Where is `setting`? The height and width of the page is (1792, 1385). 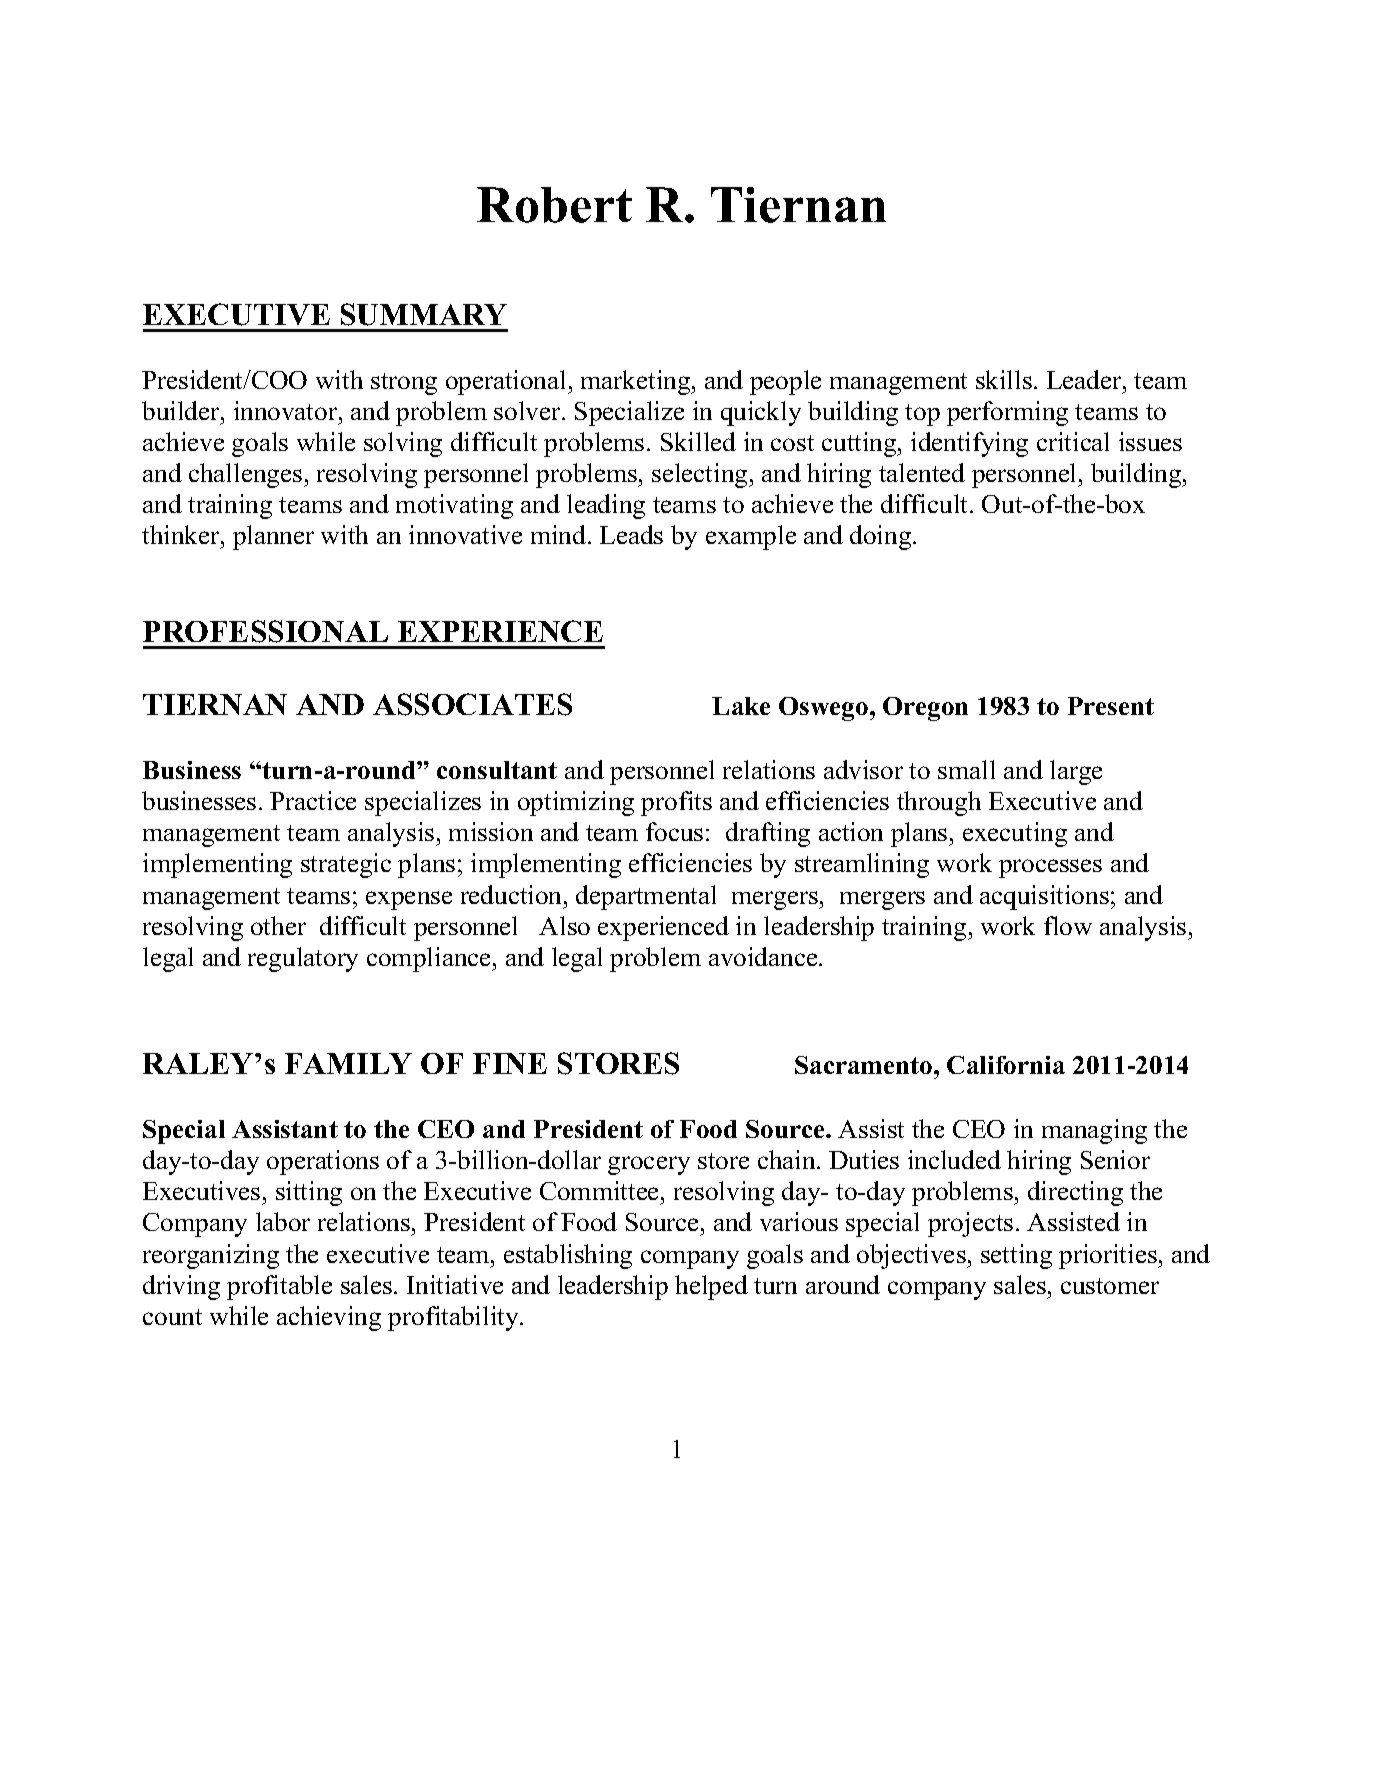 setting is located at coordinates (1016, 1256).
